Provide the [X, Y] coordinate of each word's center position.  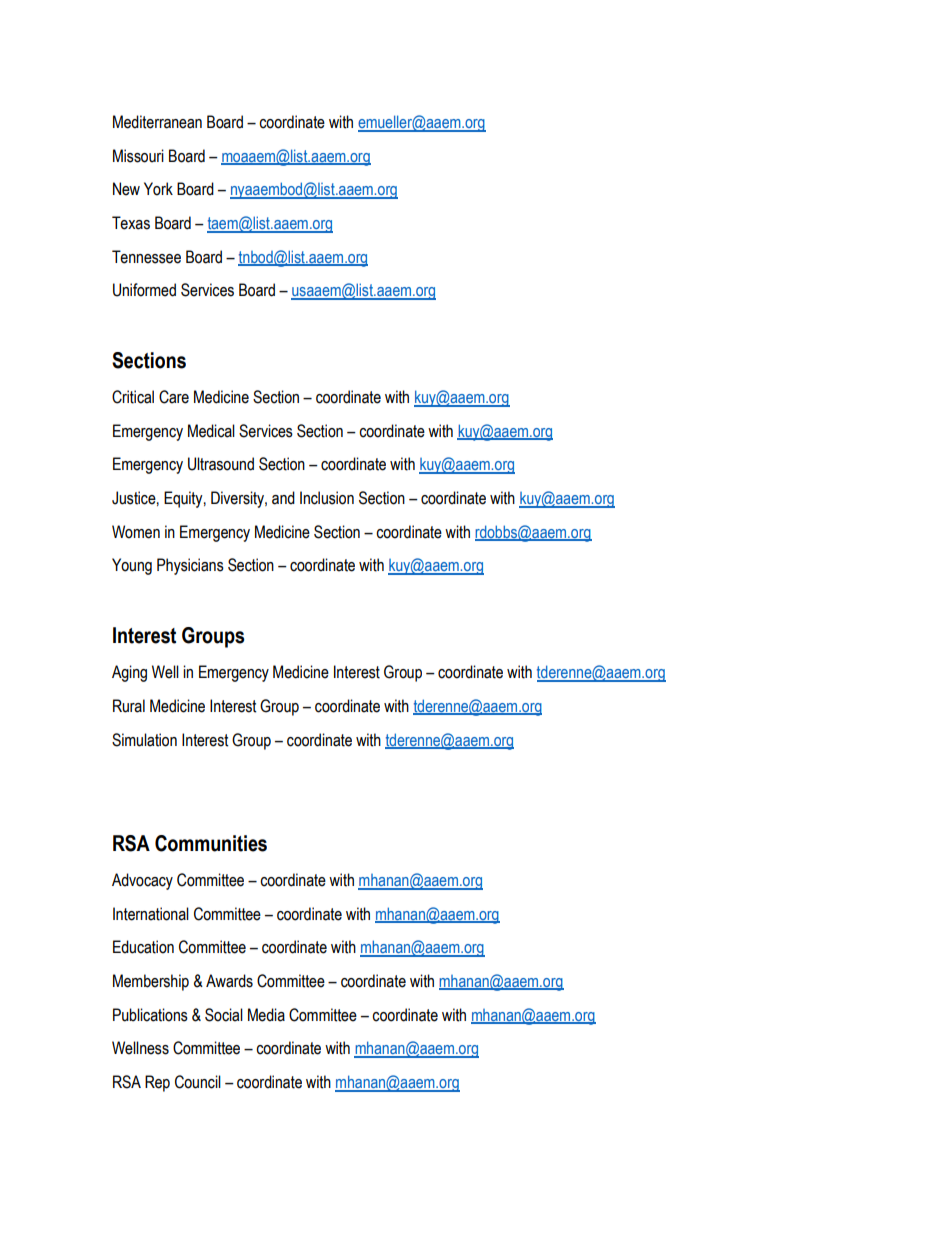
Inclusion [327, 498]
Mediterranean [157, 122]
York [158, 189]
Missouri [138, 156]
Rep [157, 1083]
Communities [211, 843]
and [283, 498]
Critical [133, 397]
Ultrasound [221, 464]
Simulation [144, 740]
